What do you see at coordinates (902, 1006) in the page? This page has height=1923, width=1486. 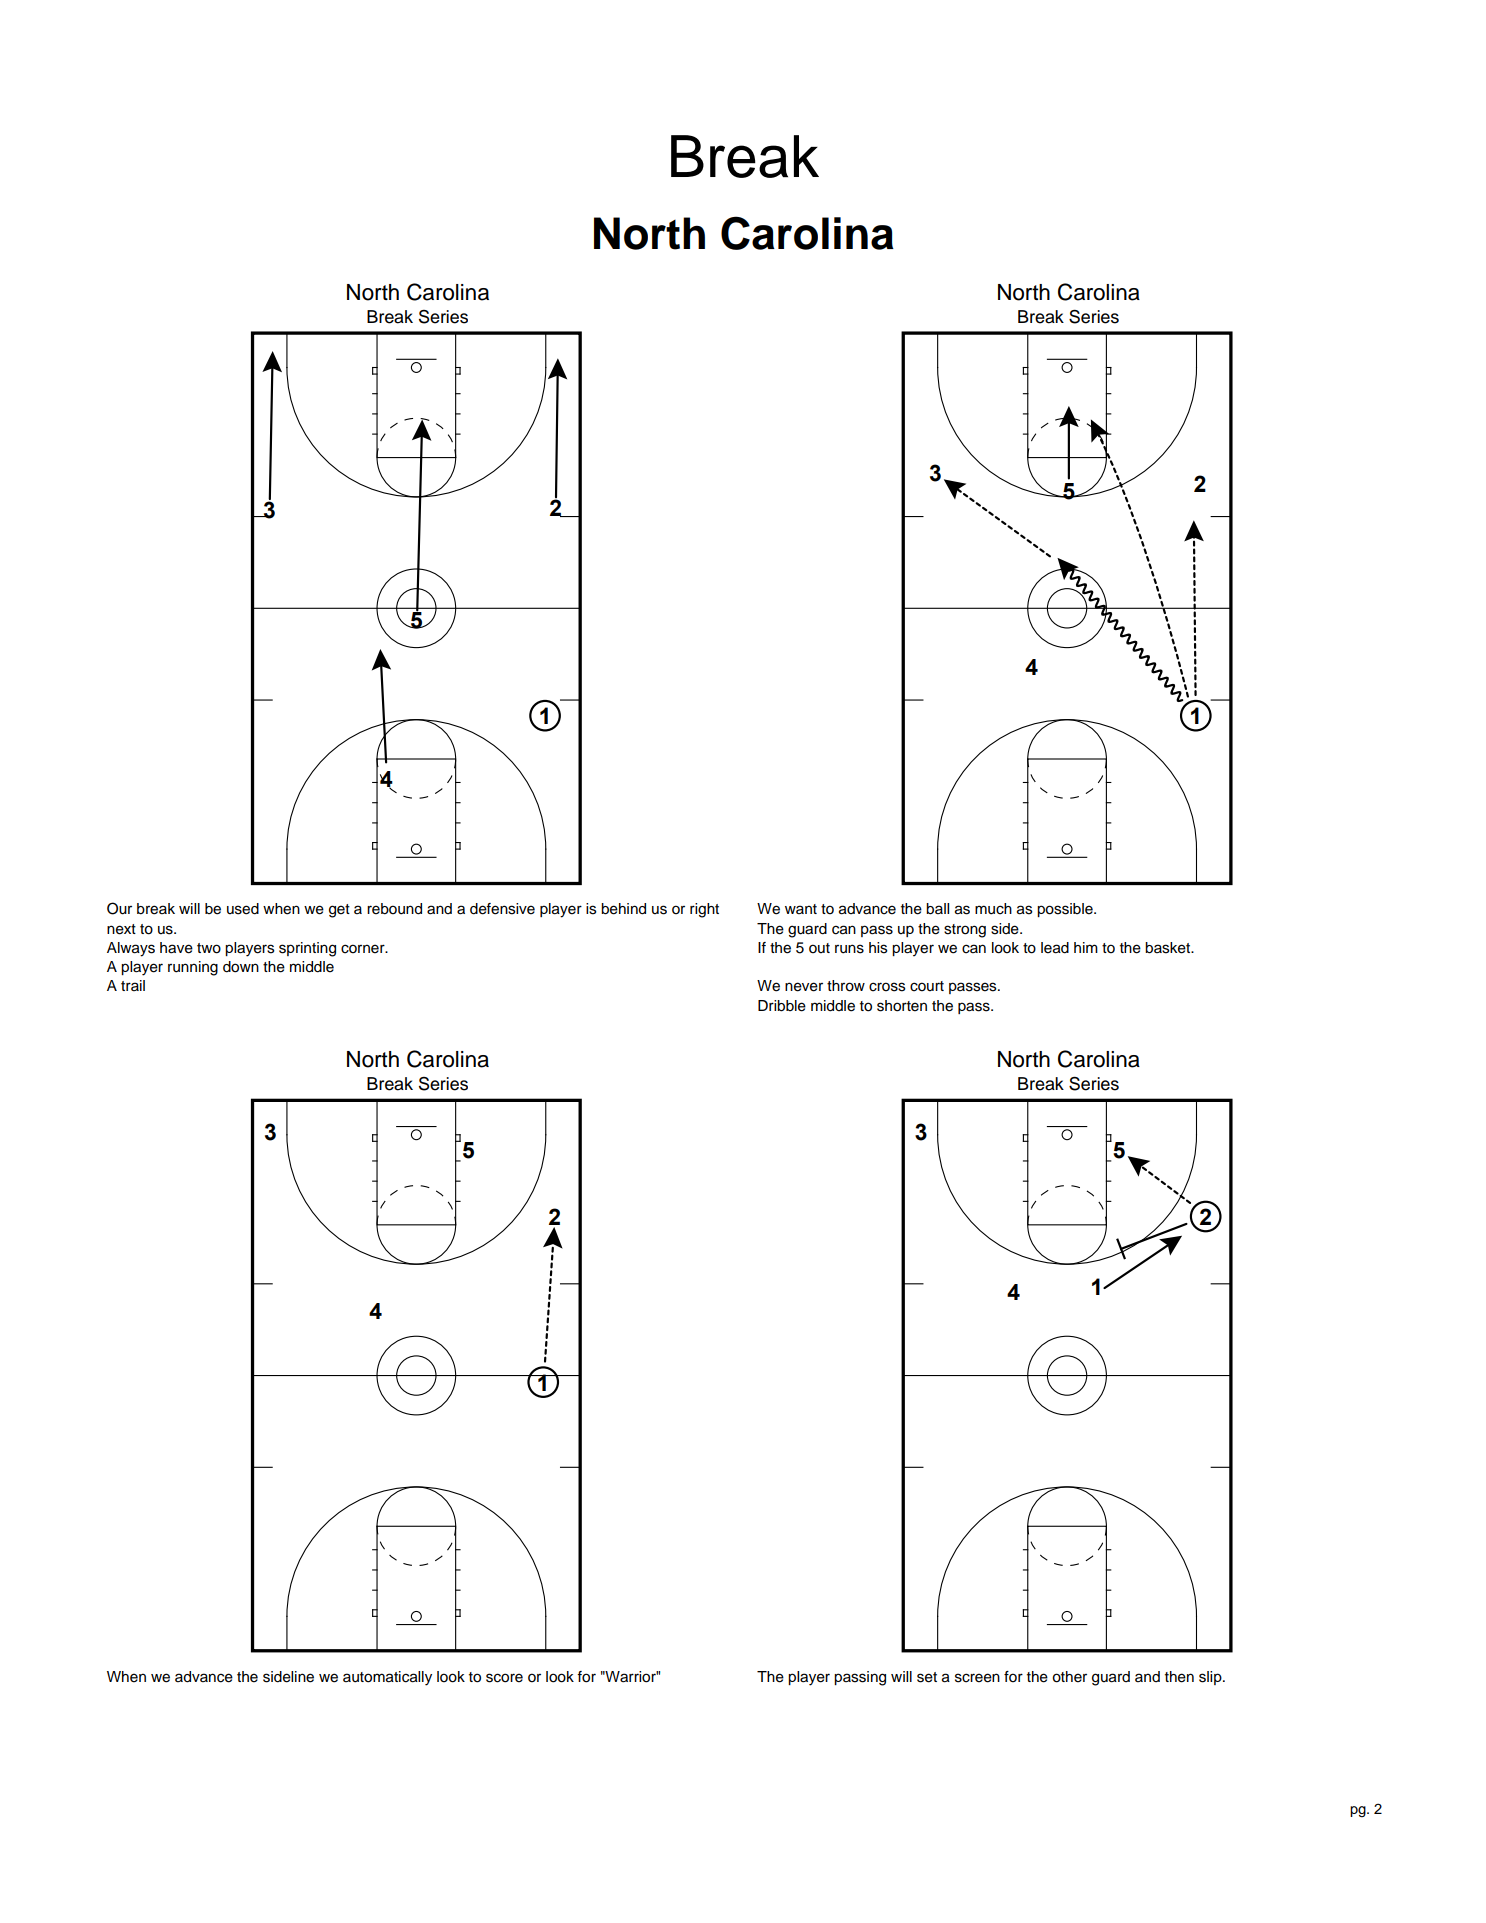 I see `shorten` at bounding box center [902, 1006].
